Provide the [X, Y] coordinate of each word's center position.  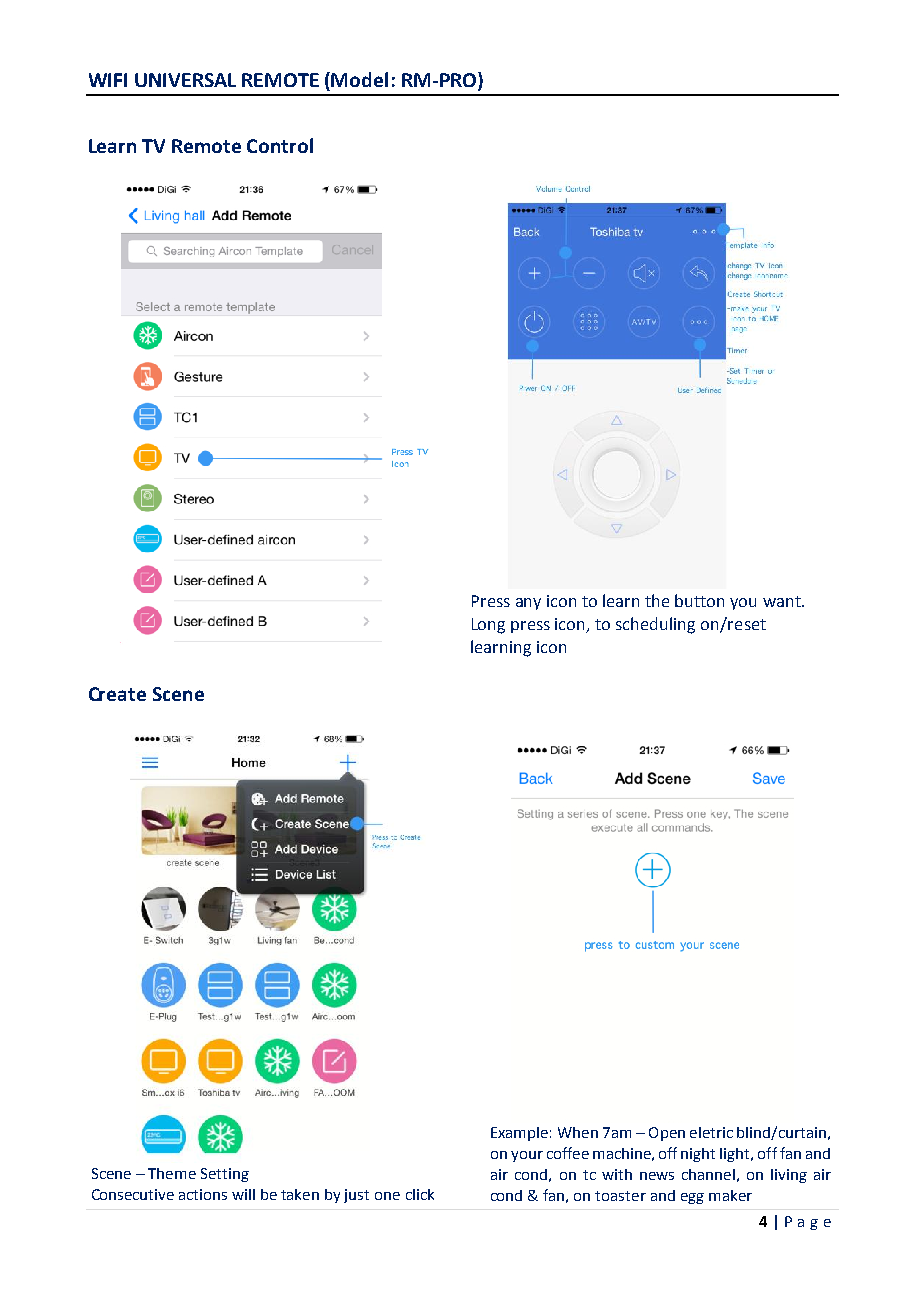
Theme [172, 1173]
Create [117, 694]
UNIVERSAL [185, 80]
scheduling [655, 625]
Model [359, 79]
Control [280, 145]
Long [488, 626]
